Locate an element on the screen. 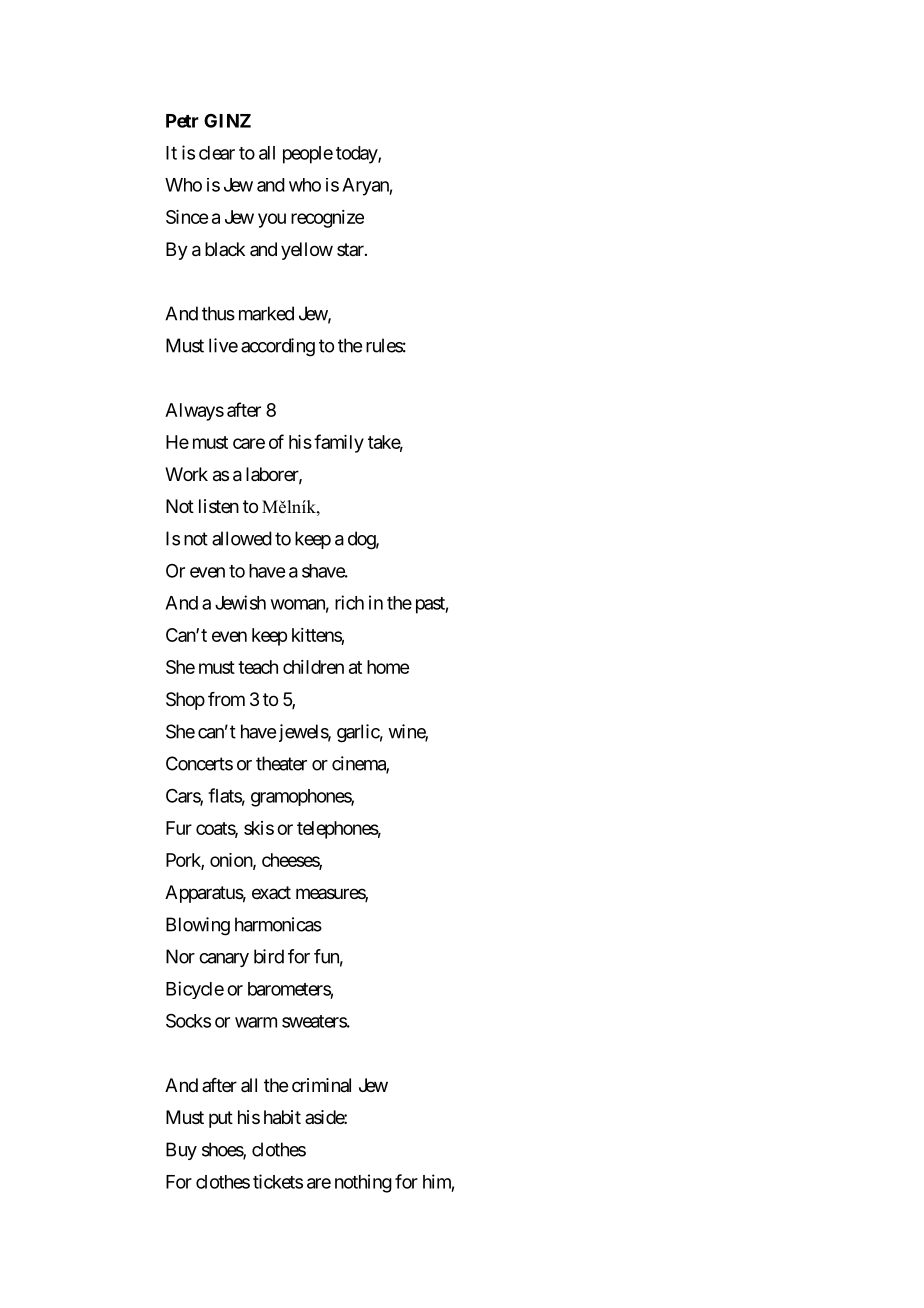 The image size is (924, 1308). clear is located at coordinates (217, 153).
